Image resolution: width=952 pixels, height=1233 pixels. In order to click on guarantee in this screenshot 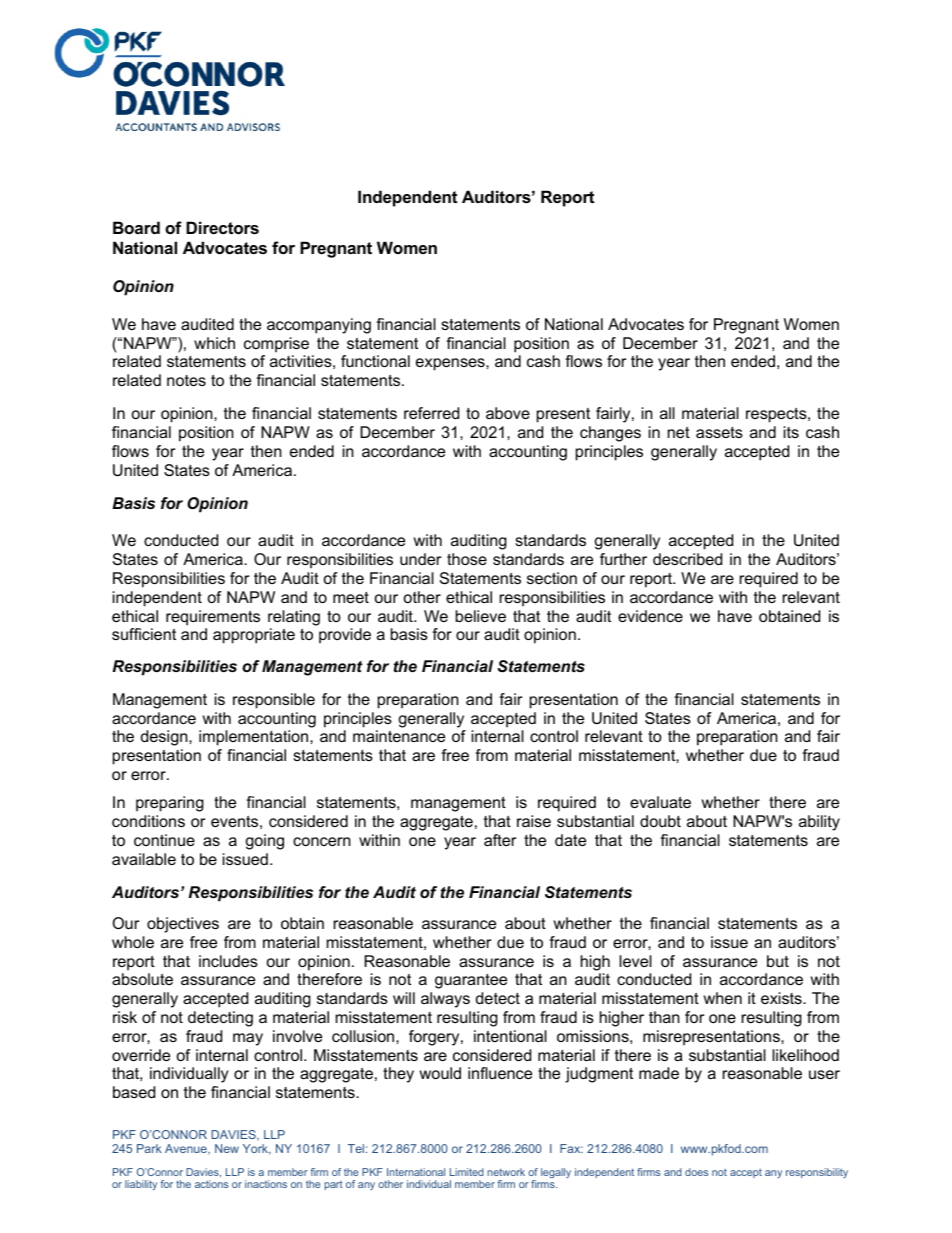, I will do `click(471, 981)`.
